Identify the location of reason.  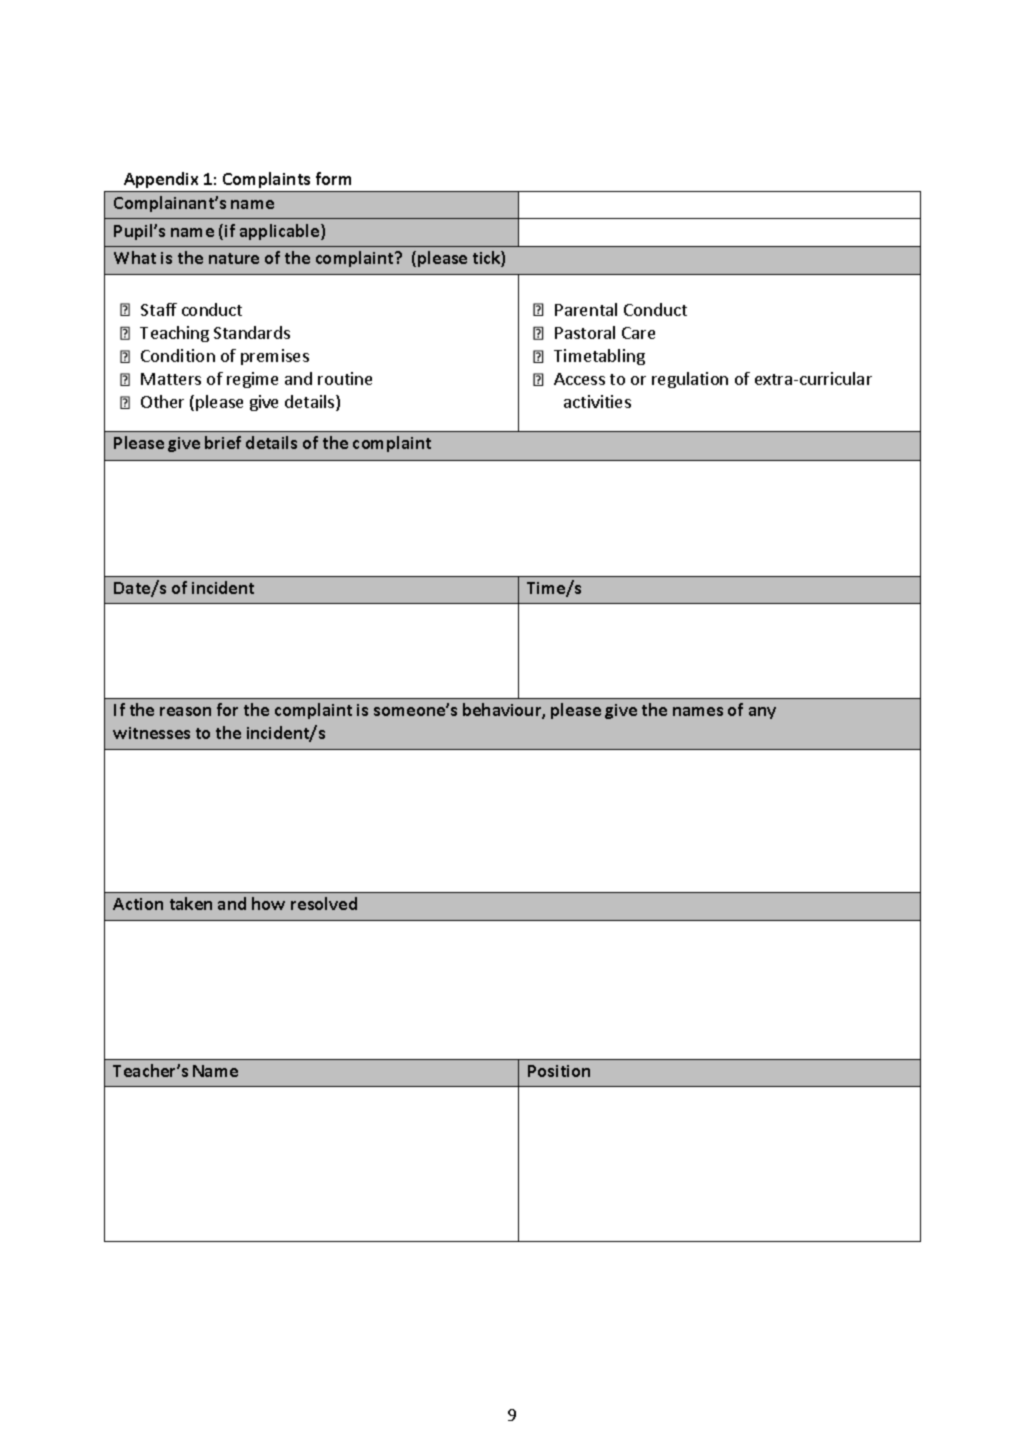
(185, 711).
